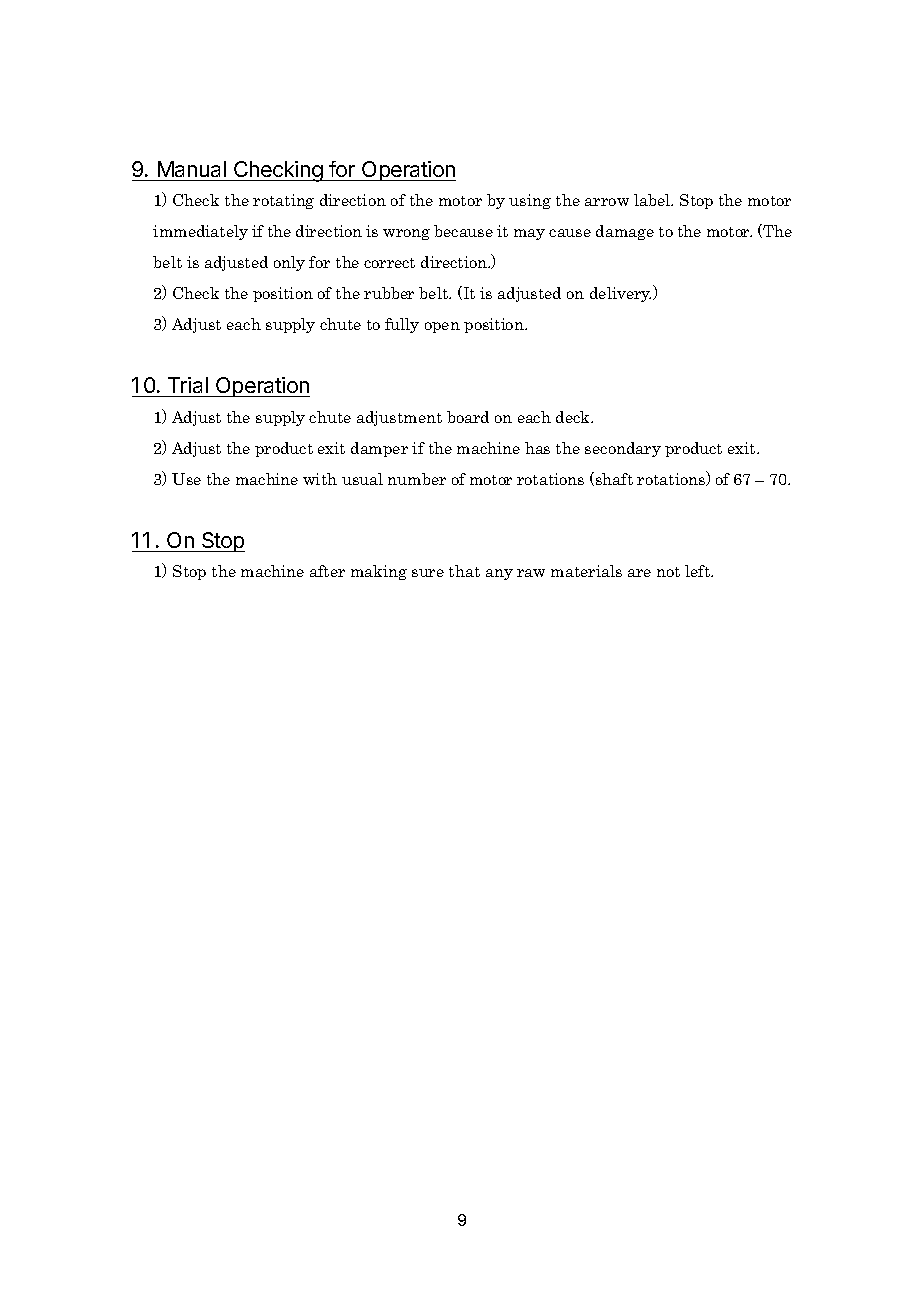 This screenshot has width=924, height=1308. What do you see at coordinates (327, 571) in the screenshot?
I see `after` at bounding box center [327, 571].
